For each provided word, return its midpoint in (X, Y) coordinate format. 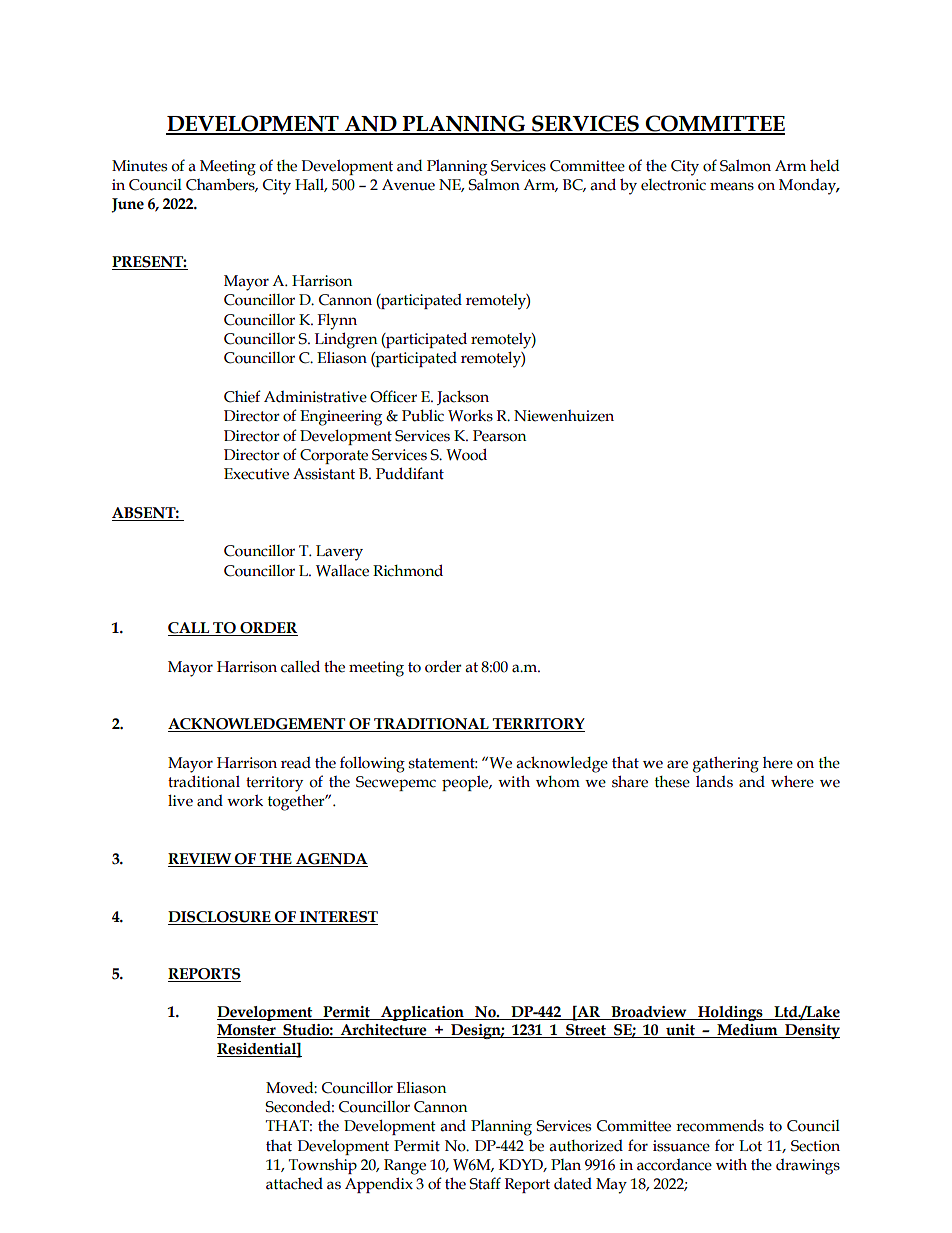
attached (294, 1184)
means (732, 186)
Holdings (730, 1013)
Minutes (139, 166)
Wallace (342, 571)
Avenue (408, 185)
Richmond (408, 570)
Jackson (463, 397)
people (466, 783)
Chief (242, 396)
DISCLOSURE (219, 917)
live (180, 801)
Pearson (499, 436)
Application (422, 1013)
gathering (726, 764)
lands (714, 782)
